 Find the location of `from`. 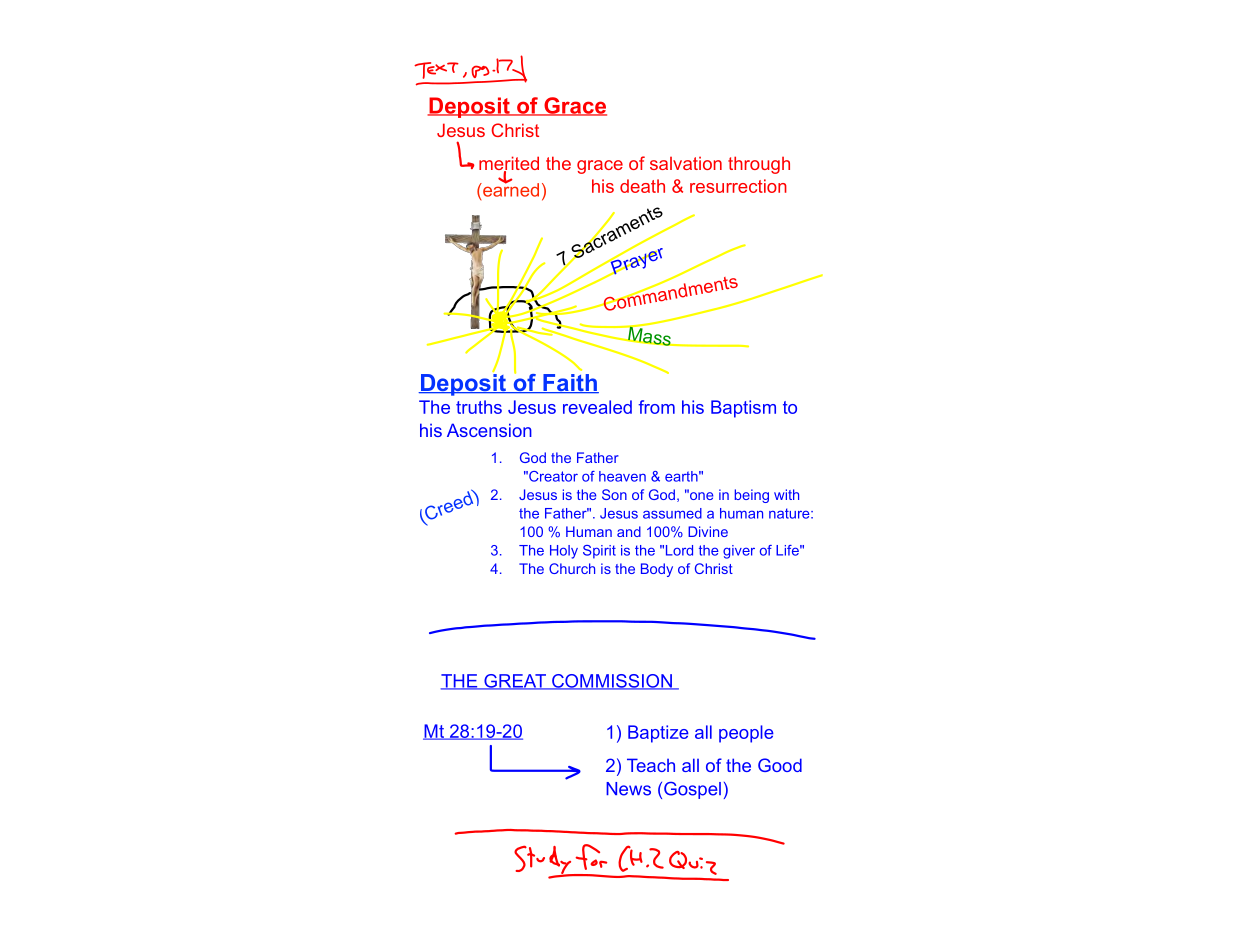

from is located at coordinates (656, 407).
